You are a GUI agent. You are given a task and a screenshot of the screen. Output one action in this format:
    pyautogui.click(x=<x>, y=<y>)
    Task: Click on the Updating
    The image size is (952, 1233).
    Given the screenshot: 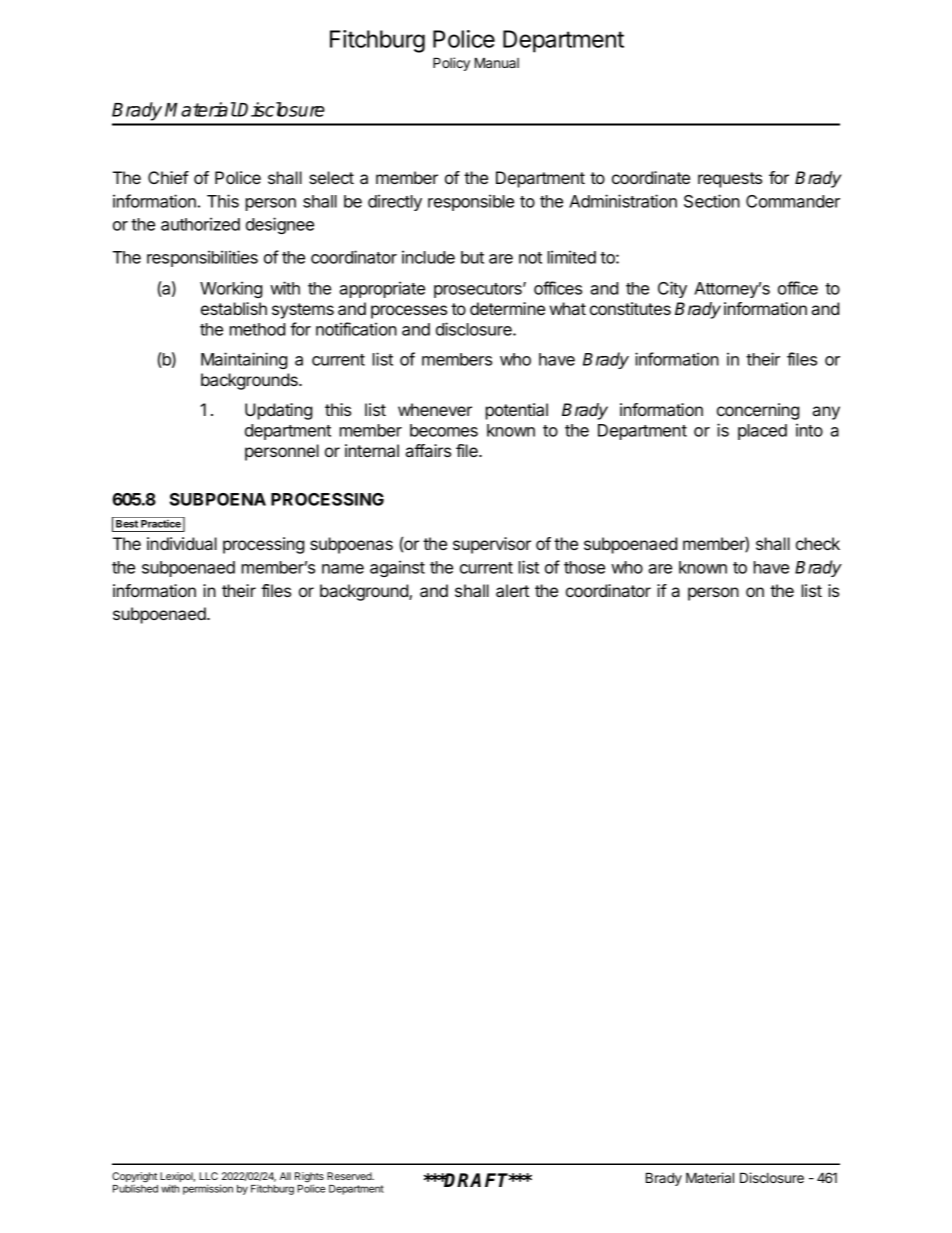 What is the action you would take?
    pyautogui.click(x=278, y=411)
